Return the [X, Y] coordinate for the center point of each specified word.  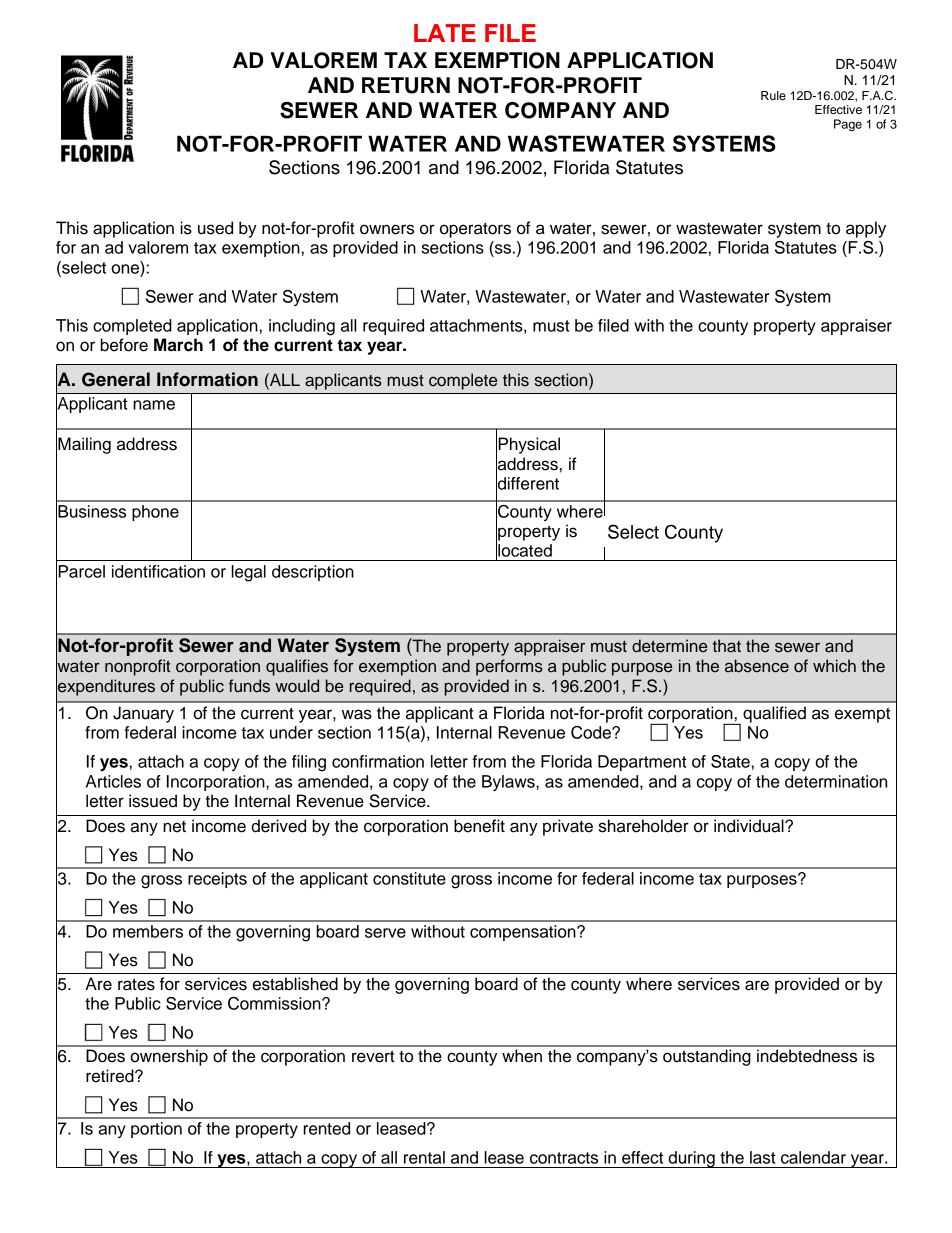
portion [156, 1130]
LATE [445, 33]
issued [153, 801]
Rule [773, 95]
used [215, 228]
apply [866, 229]
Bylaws [509, 783]
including [302, 327]
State [730, 761]
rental [424, 1157]
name [154, 405]
